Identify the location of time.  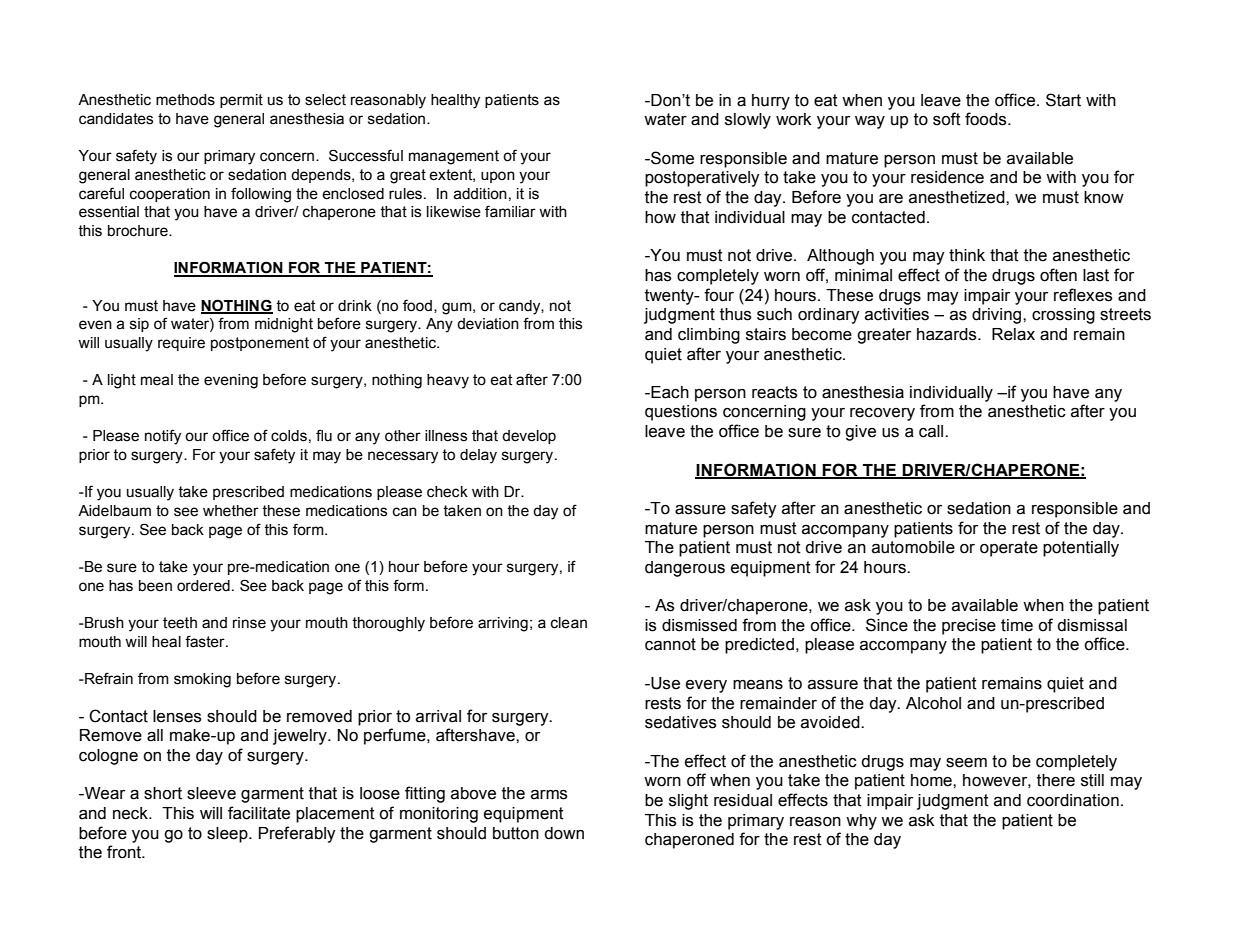
(1017, 625).
